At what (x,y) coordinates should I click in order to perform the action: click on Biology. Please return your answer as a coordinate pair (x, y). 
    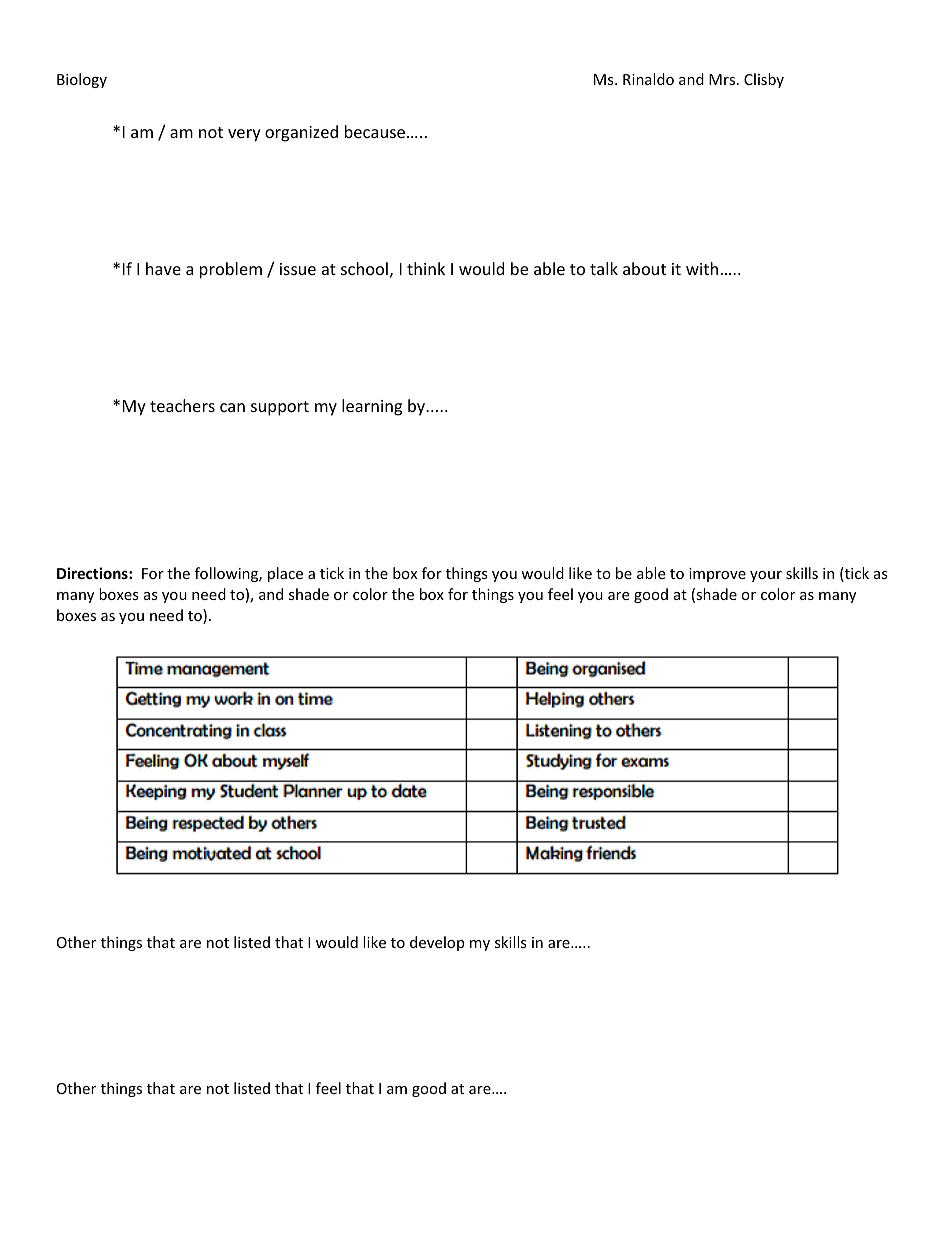
    Looking at the image, I should click on (82, 80).
